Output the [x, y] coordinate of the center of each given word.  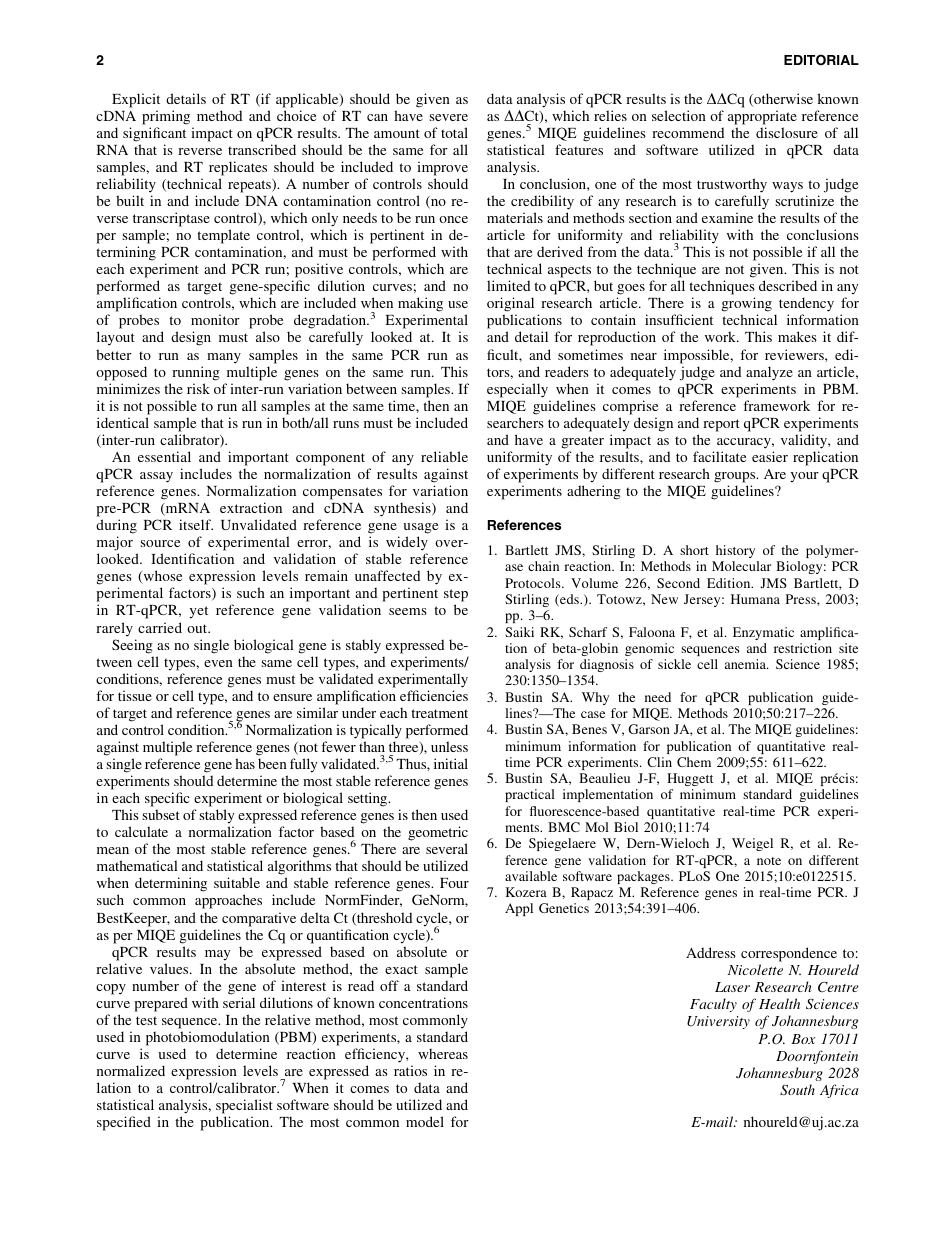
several [447, 848]
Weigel [752, 844]
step [456, 597]
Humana [755, 599]
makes [797, 336]
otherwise [782, 99]
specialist [244, 1106]
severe [448, 117]
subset [161, 814]
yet [199, 612]
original [510, 306]
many [224, 358]
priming [166, 117]
